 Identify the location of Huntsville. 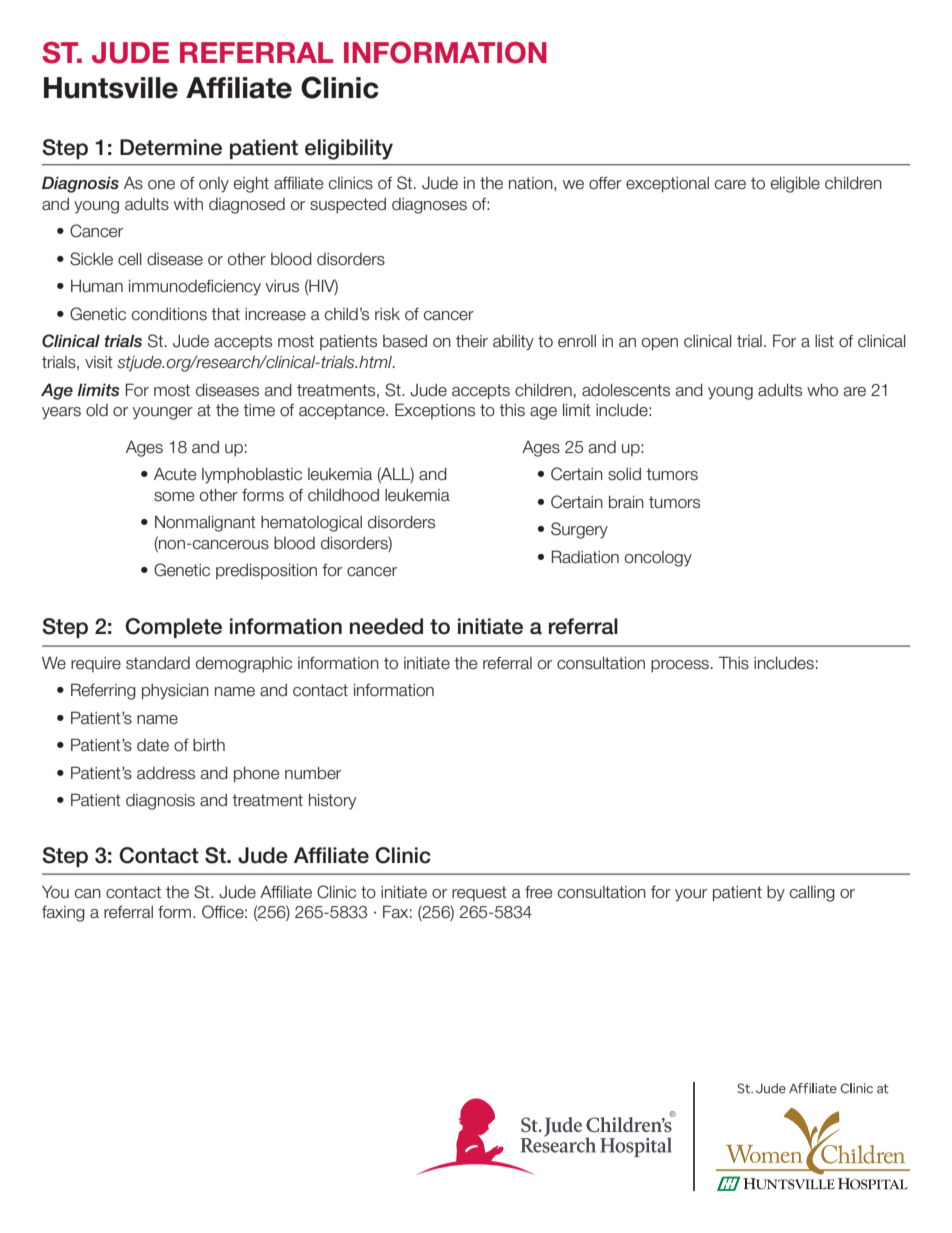
(111, 88).
